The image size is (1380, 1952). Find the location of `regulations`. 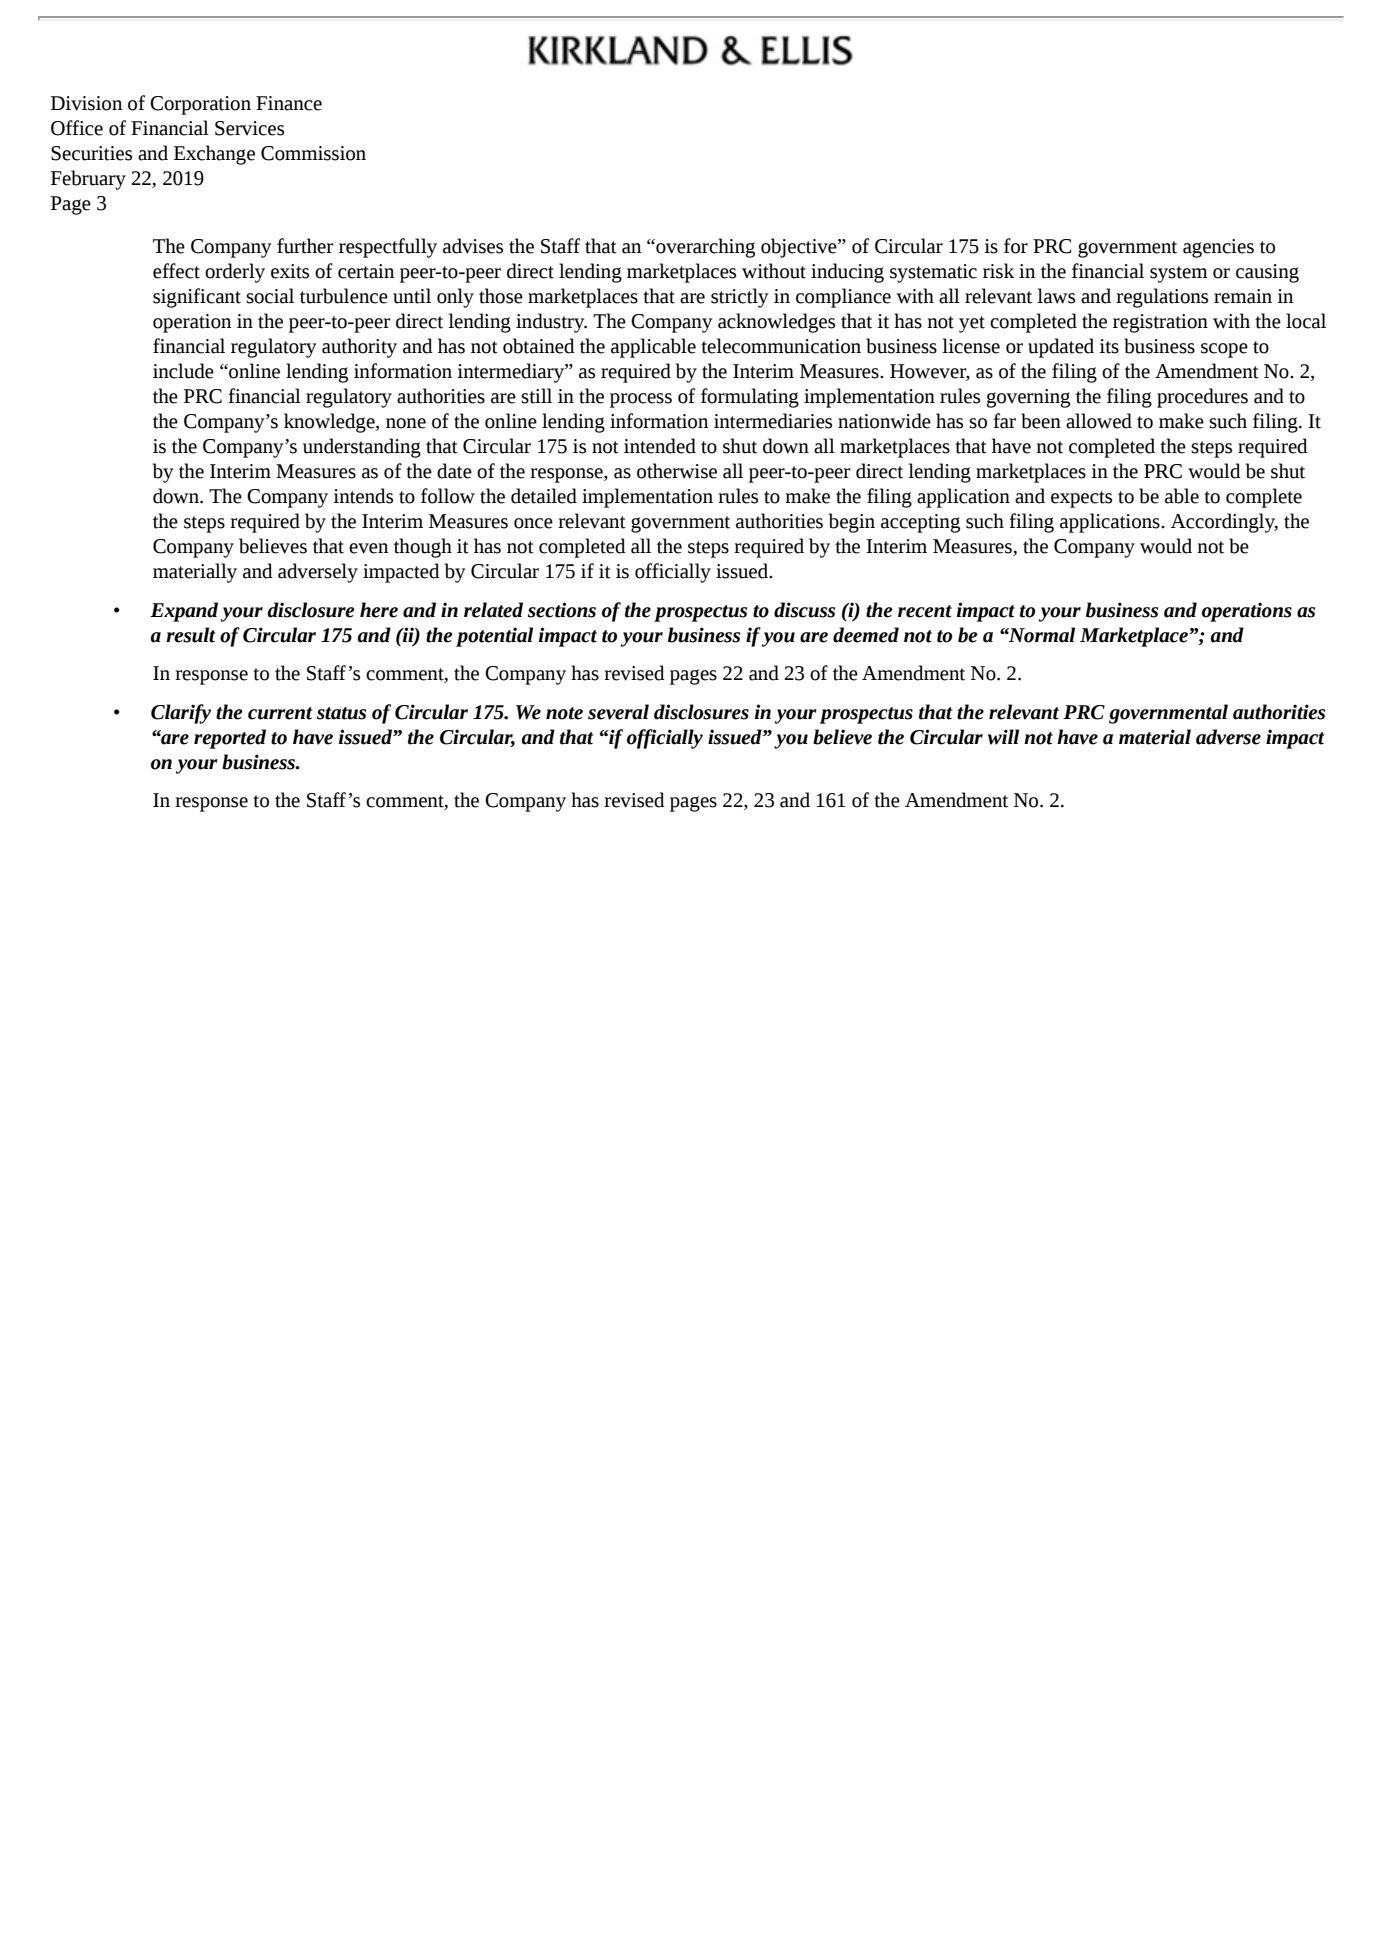

regulations is located at coordinates (1162, 298).
